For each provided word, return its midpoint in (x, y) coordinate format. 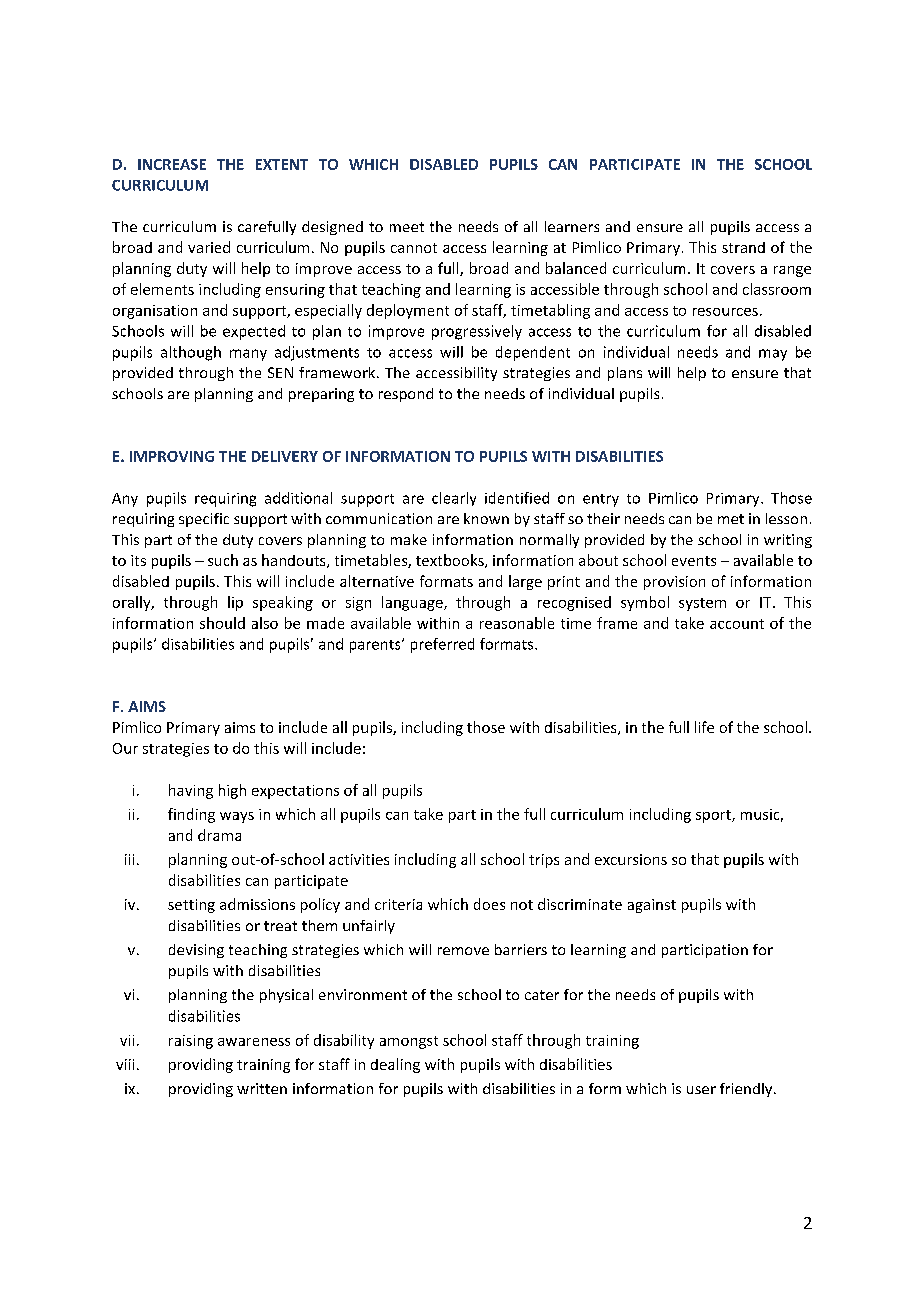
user (701, 1090)
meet (407, 227)
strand (743, 247)
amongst (409, 1042)
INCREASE (172, 164)
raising (191, 1042)
